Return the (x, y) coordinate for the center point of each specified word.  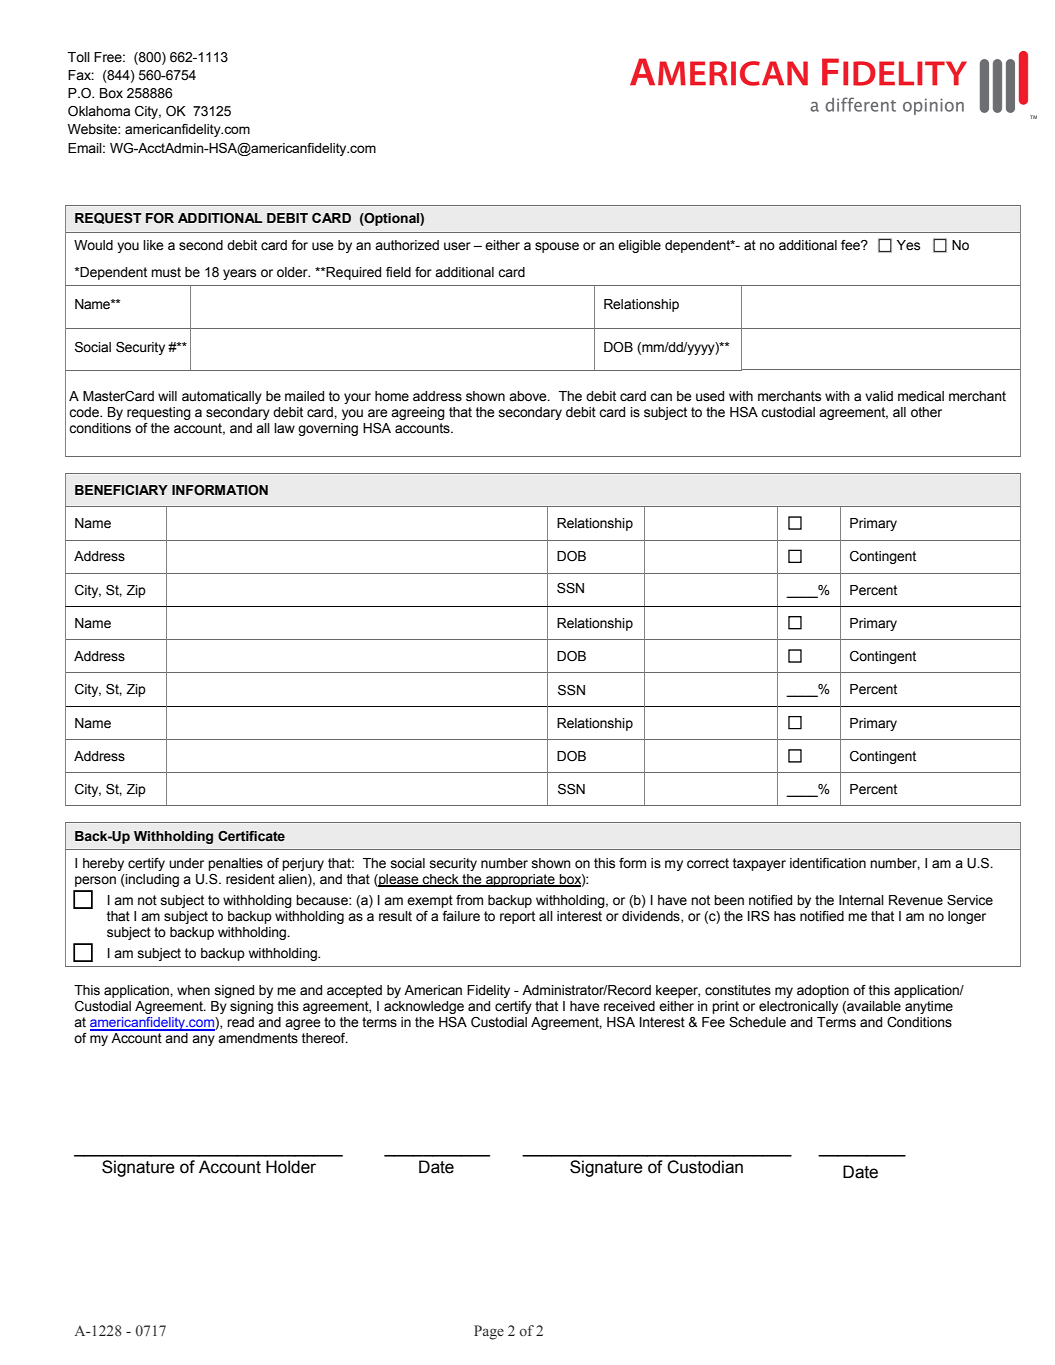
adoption (823, 991)
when (193, 990)
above (529, 396)
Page (489, 1332)
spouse (557, 247)
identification (828, 863)
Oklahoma (99, 111)
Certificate (251, 836)
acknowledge (424, 1007)
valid (879, 396)
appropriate (520, 880)
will (167, 396)
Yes (908, 245)
